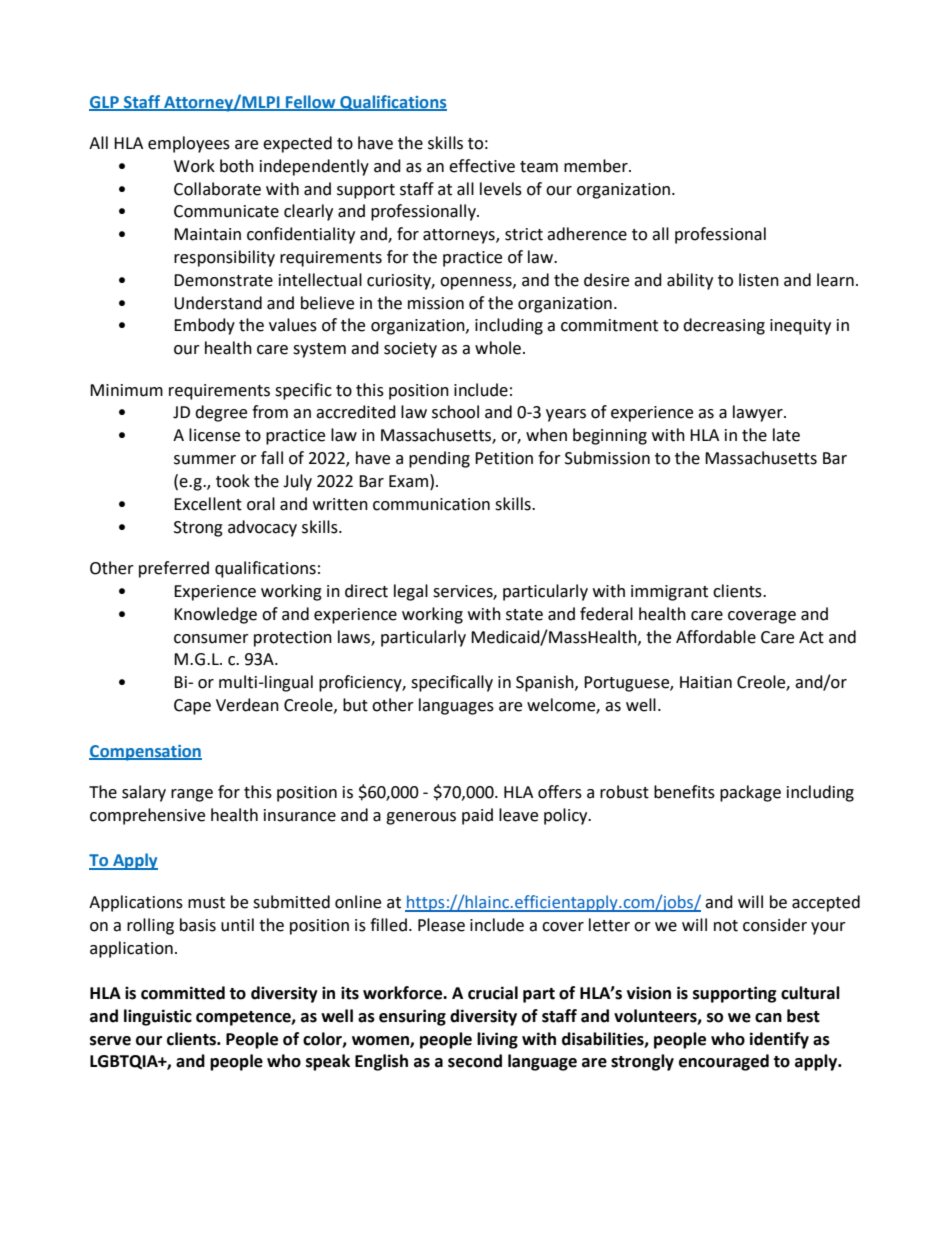 The image size is (952, 1233). What do you see at coordinates (214, 435) in the page?
I see `license` at bounding box center [214, 435].
